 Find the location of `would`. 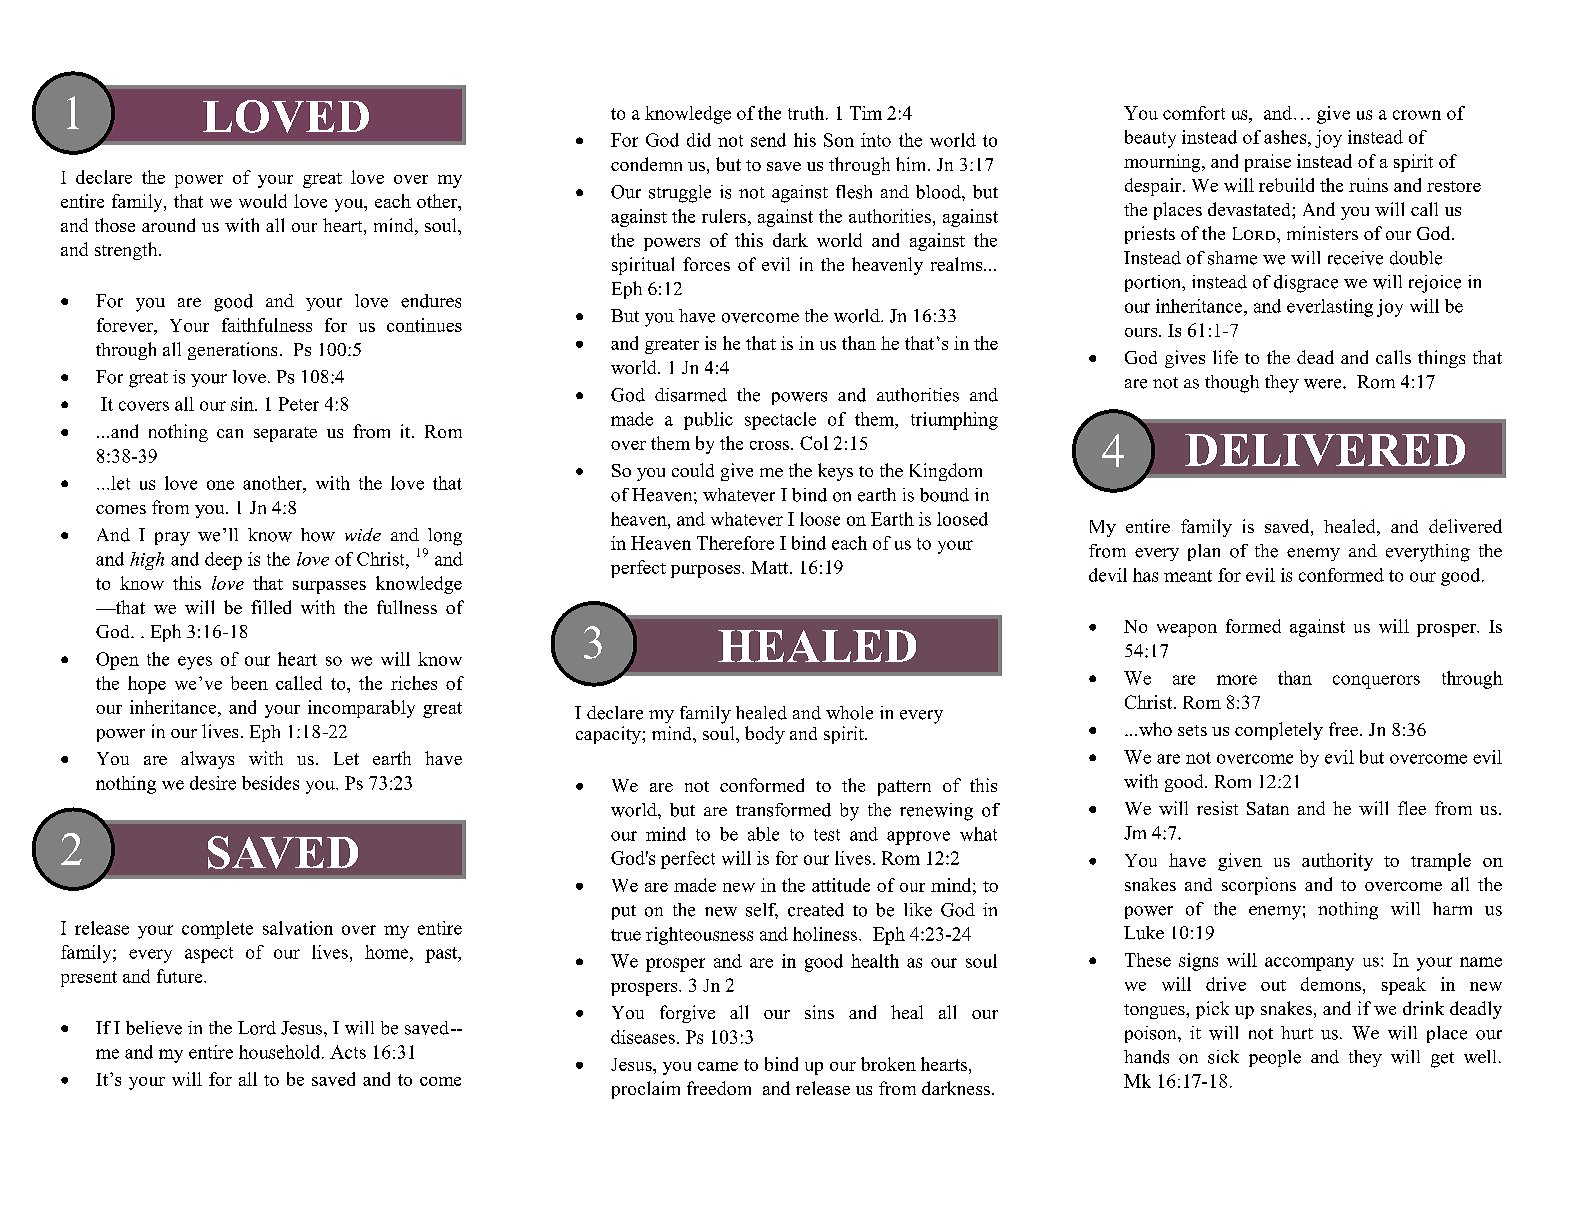

would is located at coordinates (263, 201).
